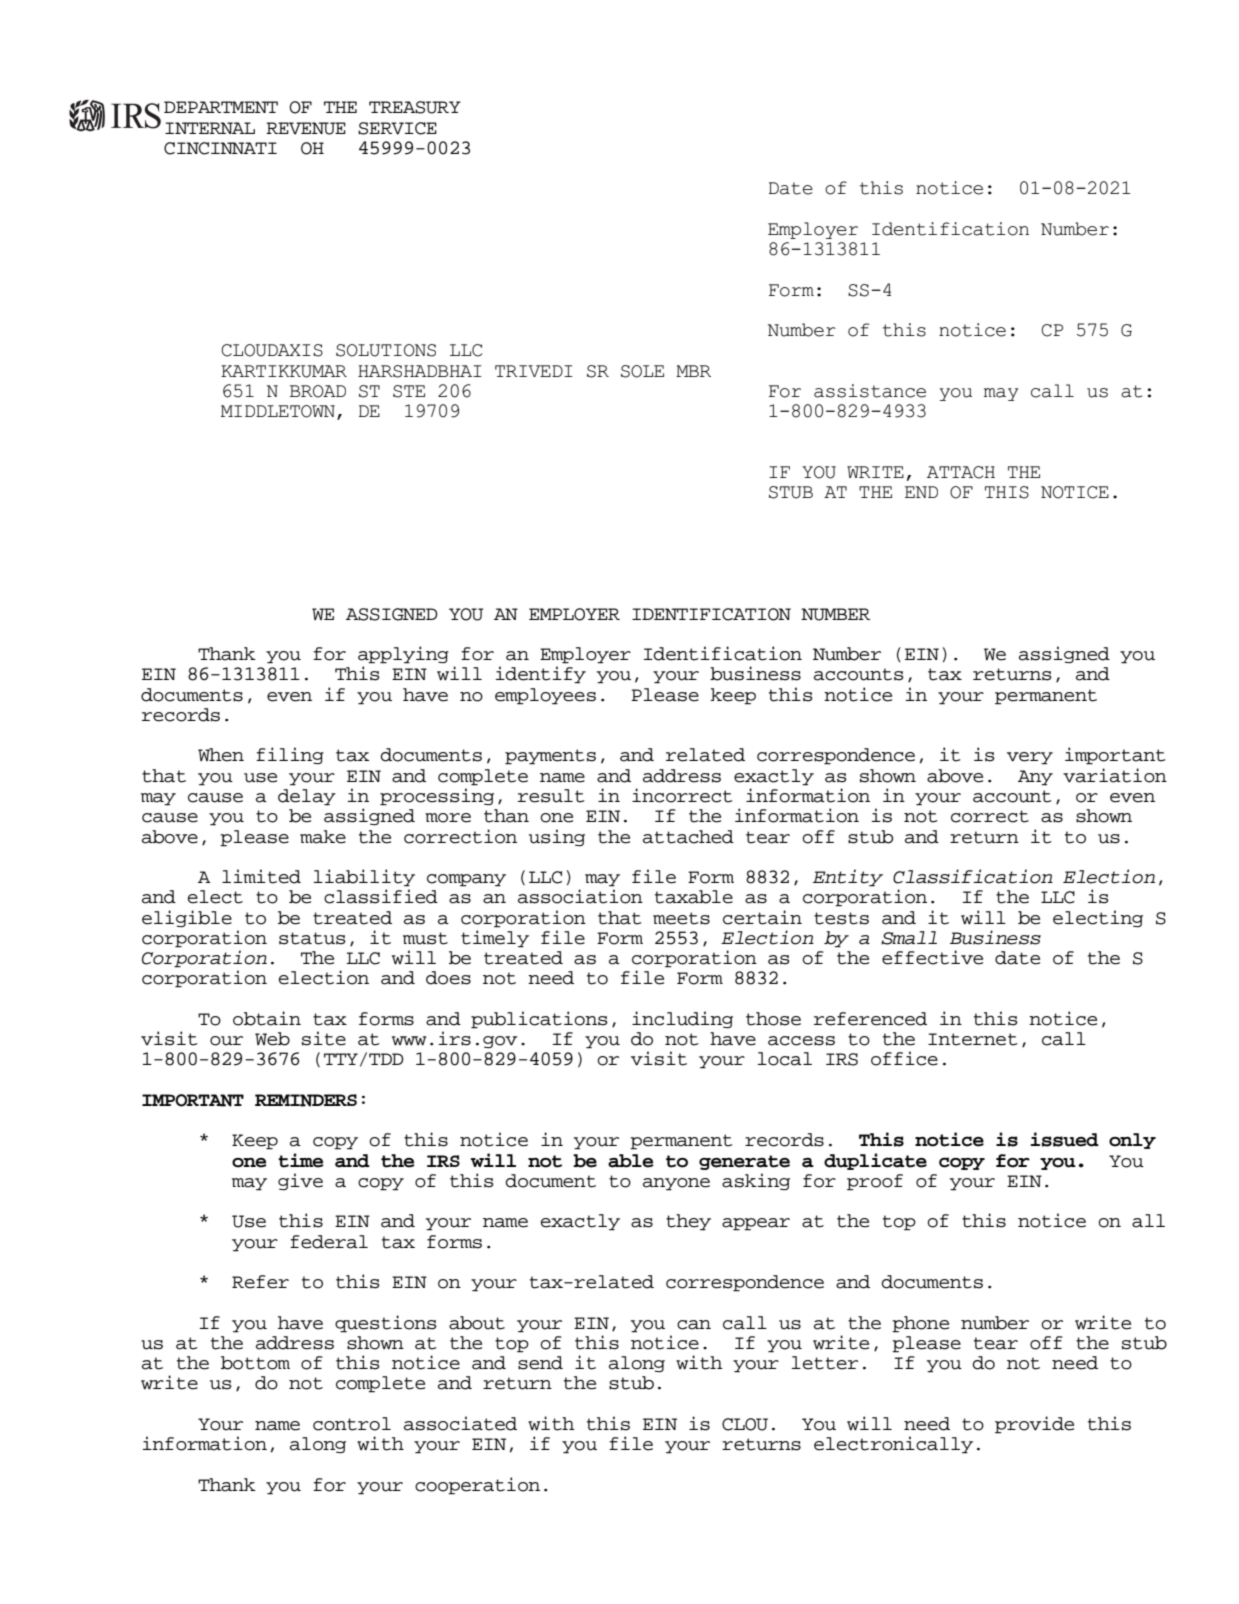  I want to click on TREASURY, so click(415, 107).
